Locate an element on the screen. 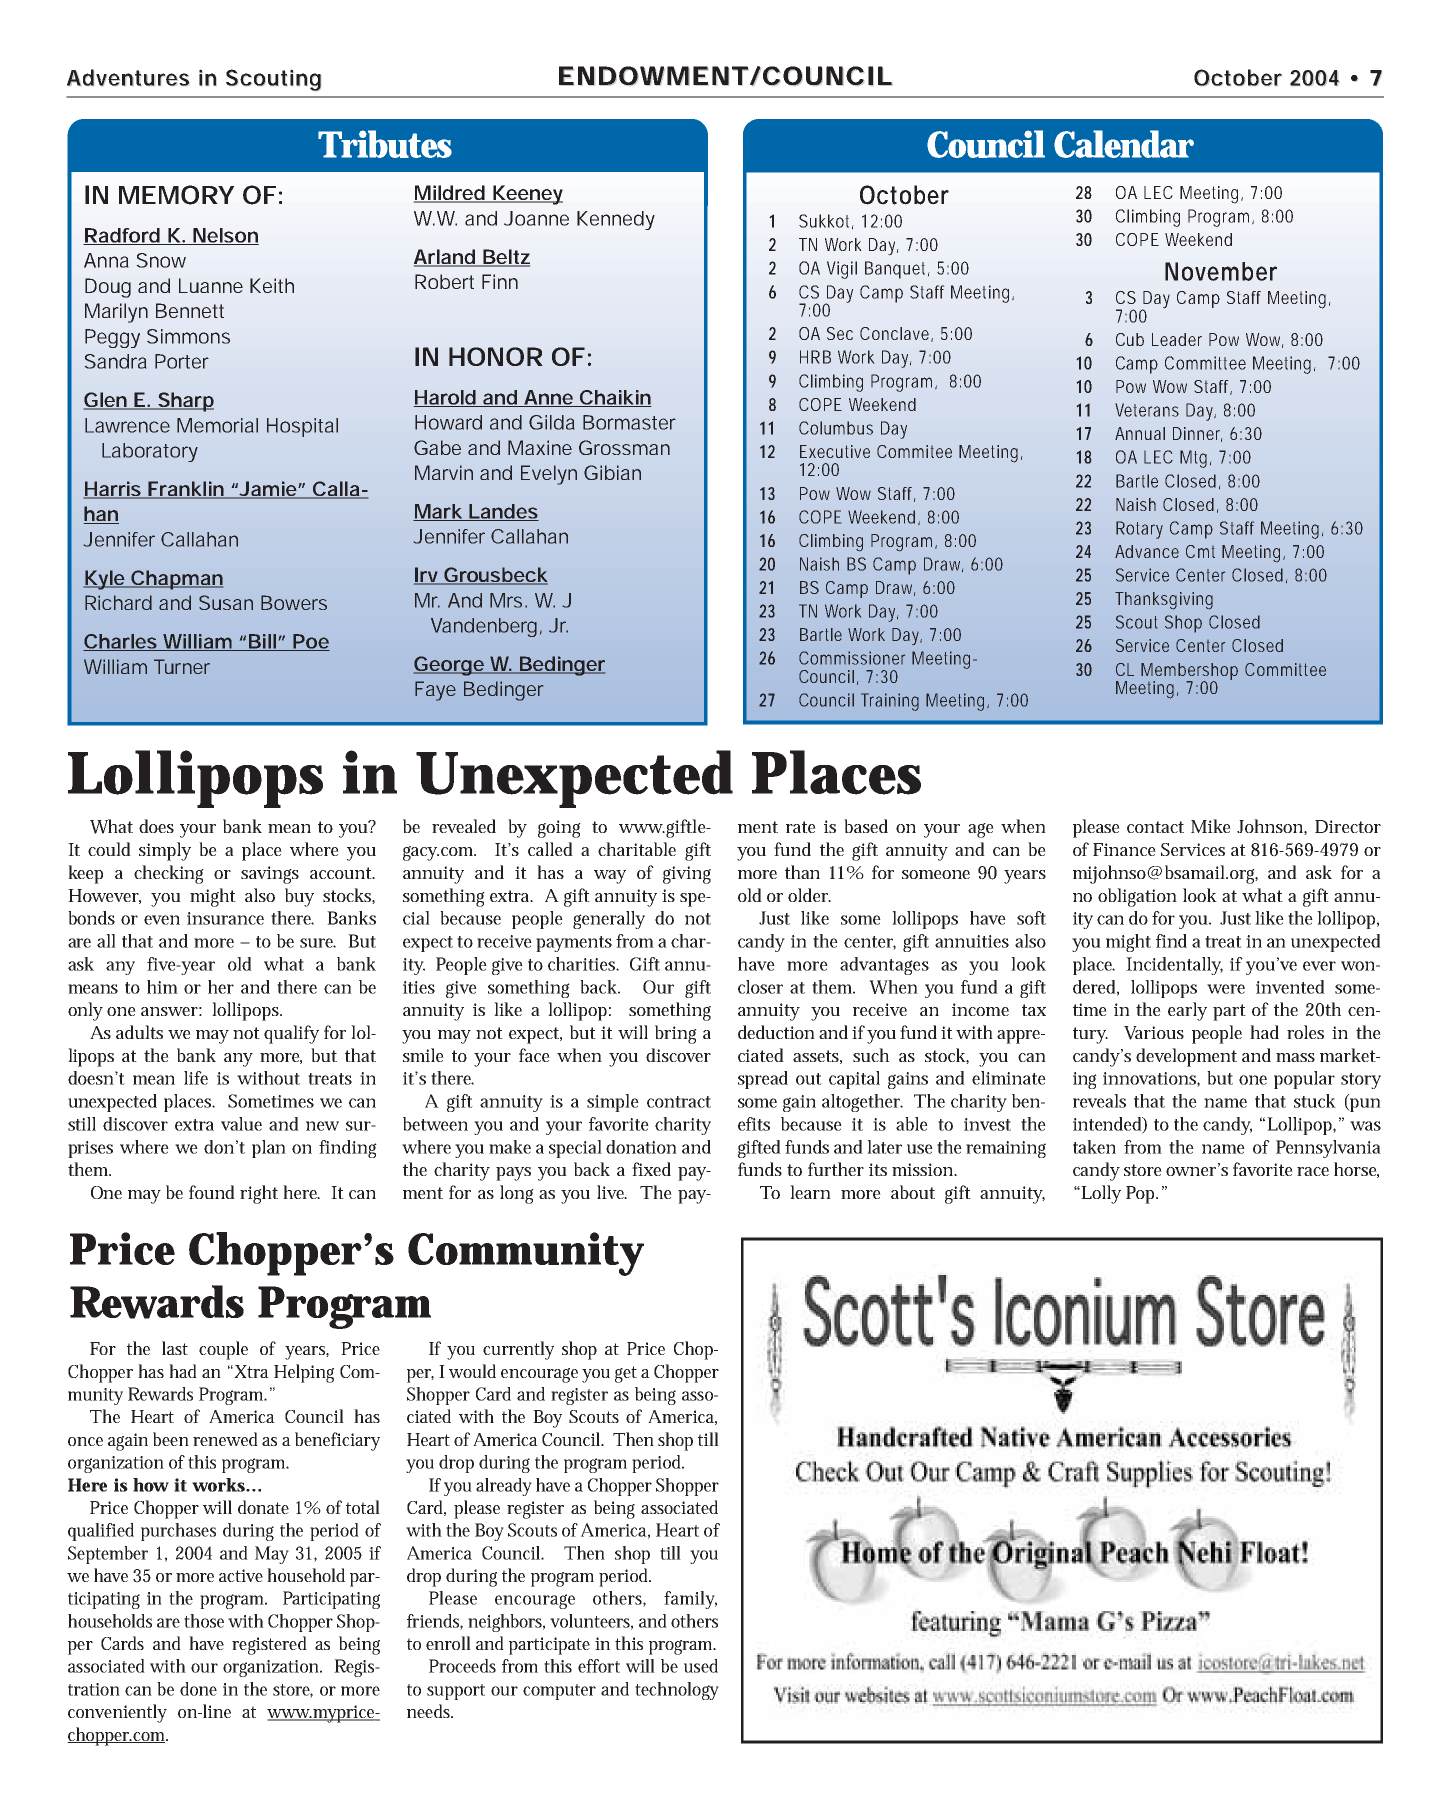  Kennedy is located at coordinates (616, 220).
